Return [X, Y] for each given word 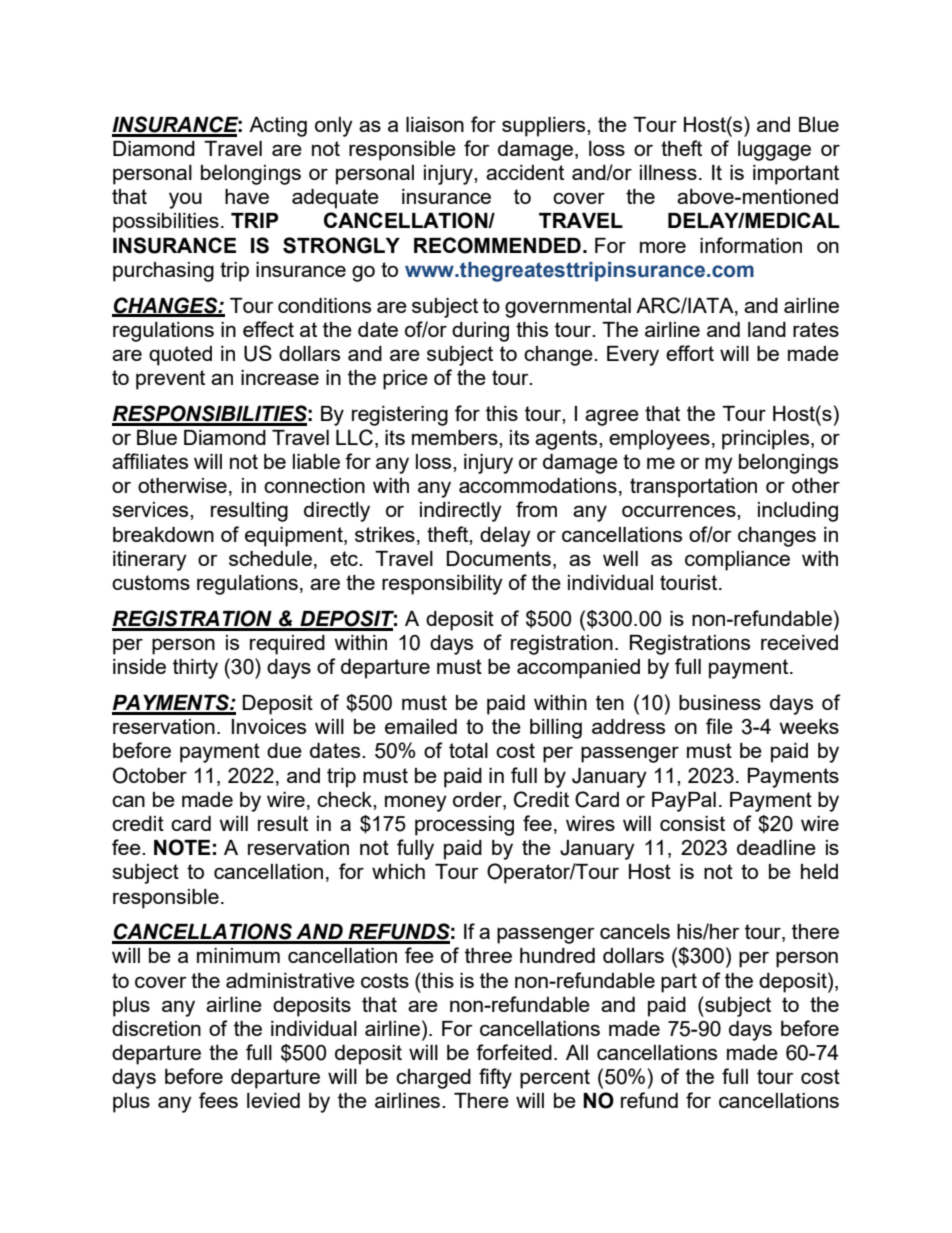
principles [767, 440]
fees [218, 1100]
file [719, 726]
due [284, 750]
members [456, 437]
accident [525, 172]
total [468, 750]
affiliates [150, 461]
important [796, 175]
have [247, 196]
